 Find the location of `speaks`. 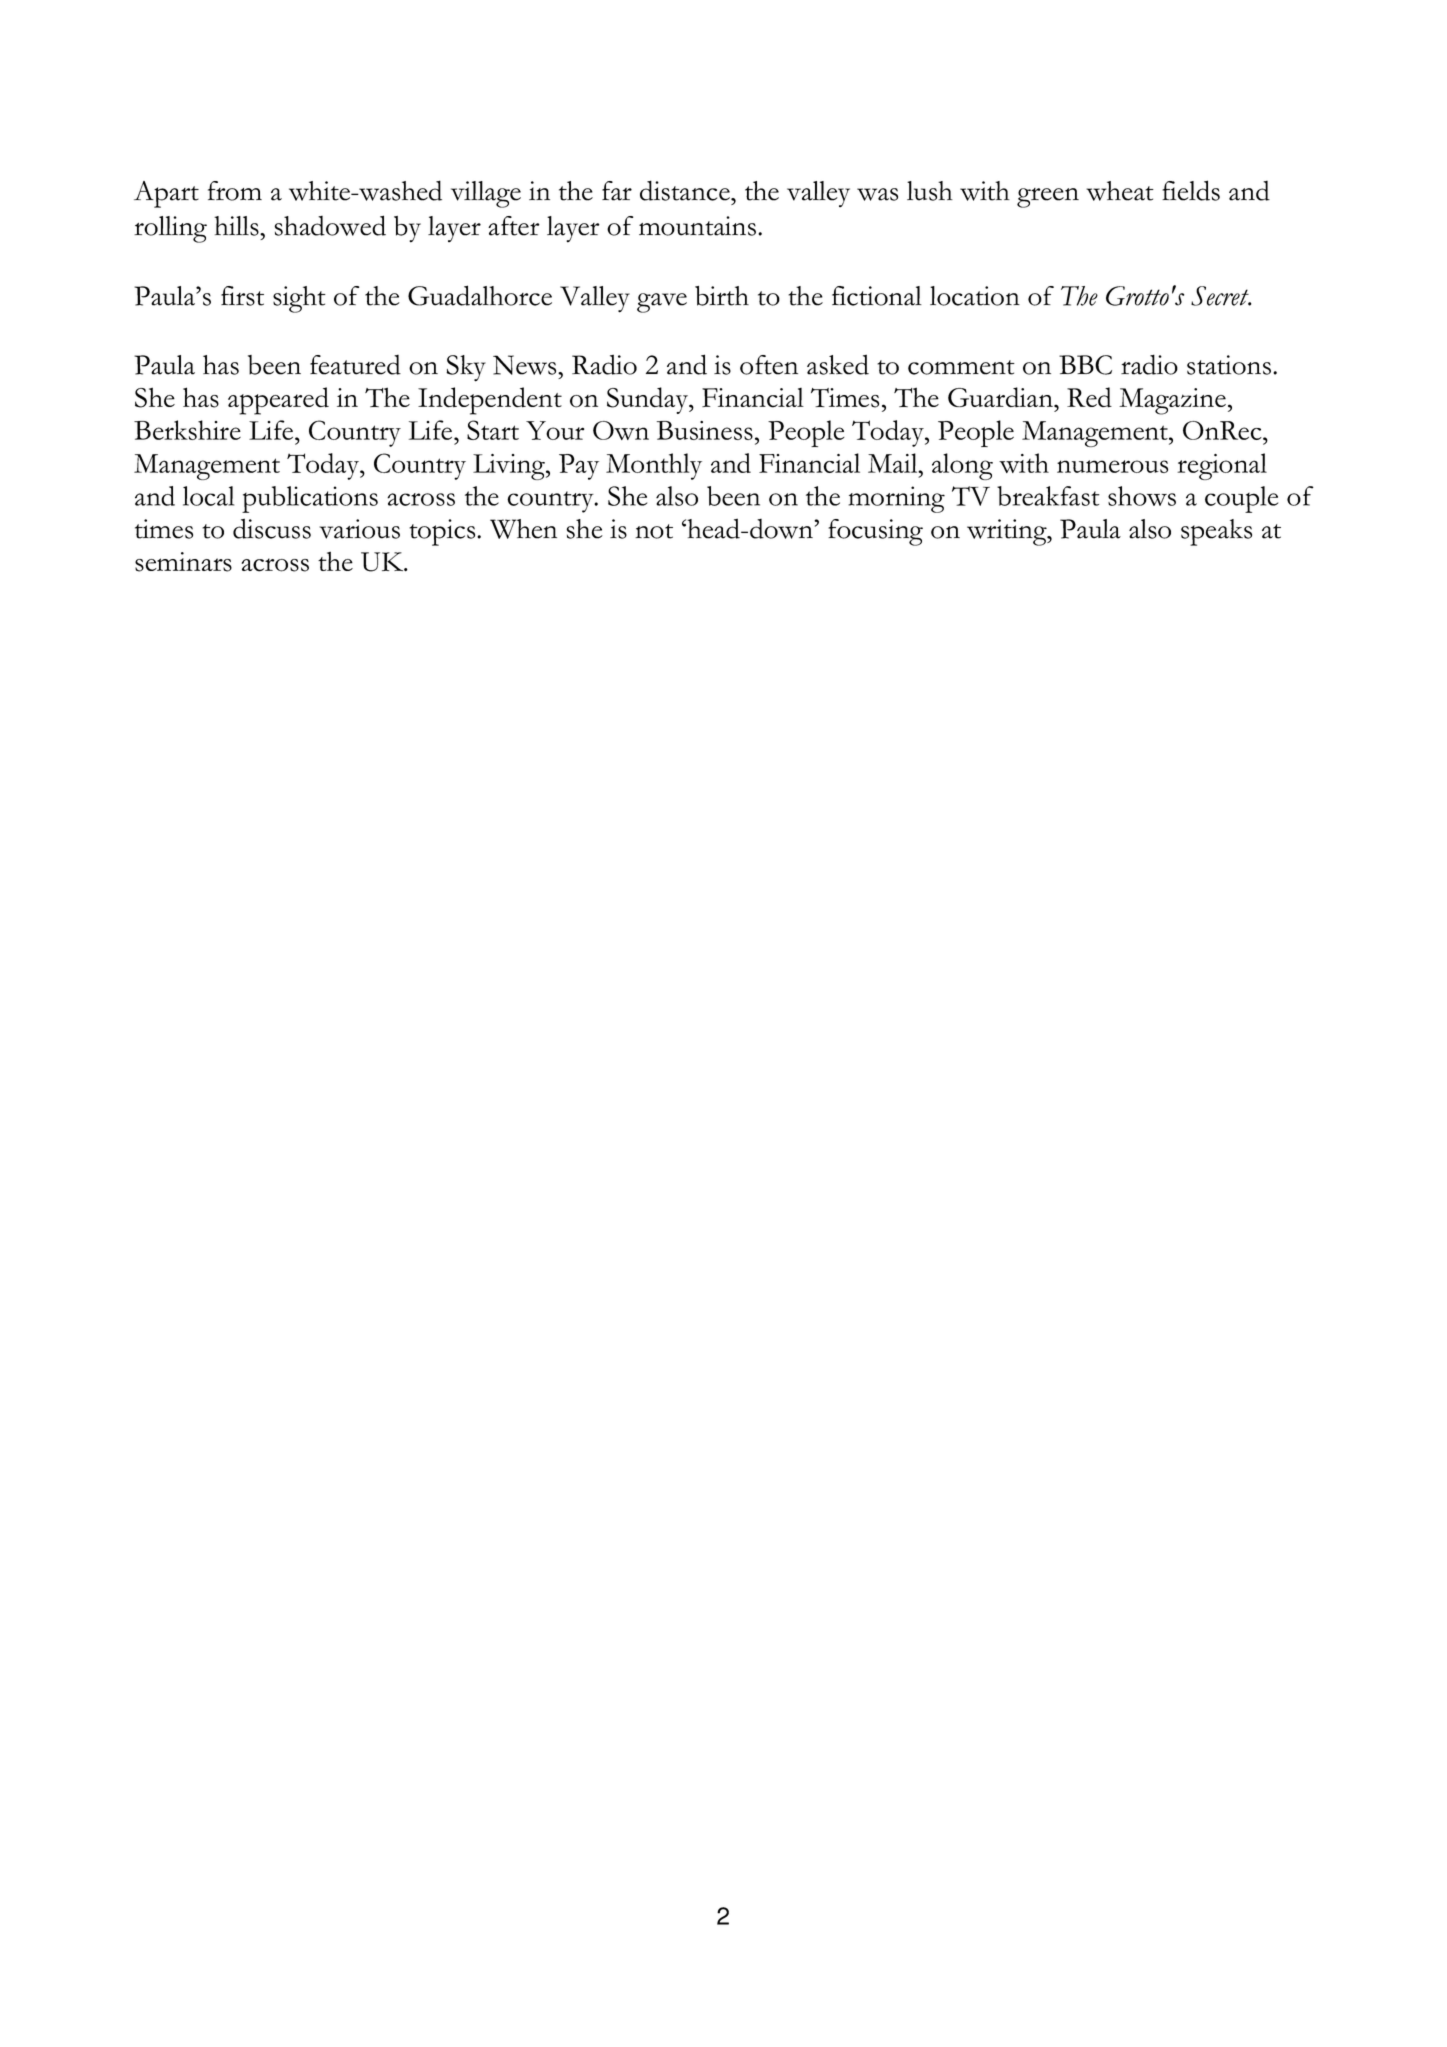

speaks is located at coordinates (1216, 532).
